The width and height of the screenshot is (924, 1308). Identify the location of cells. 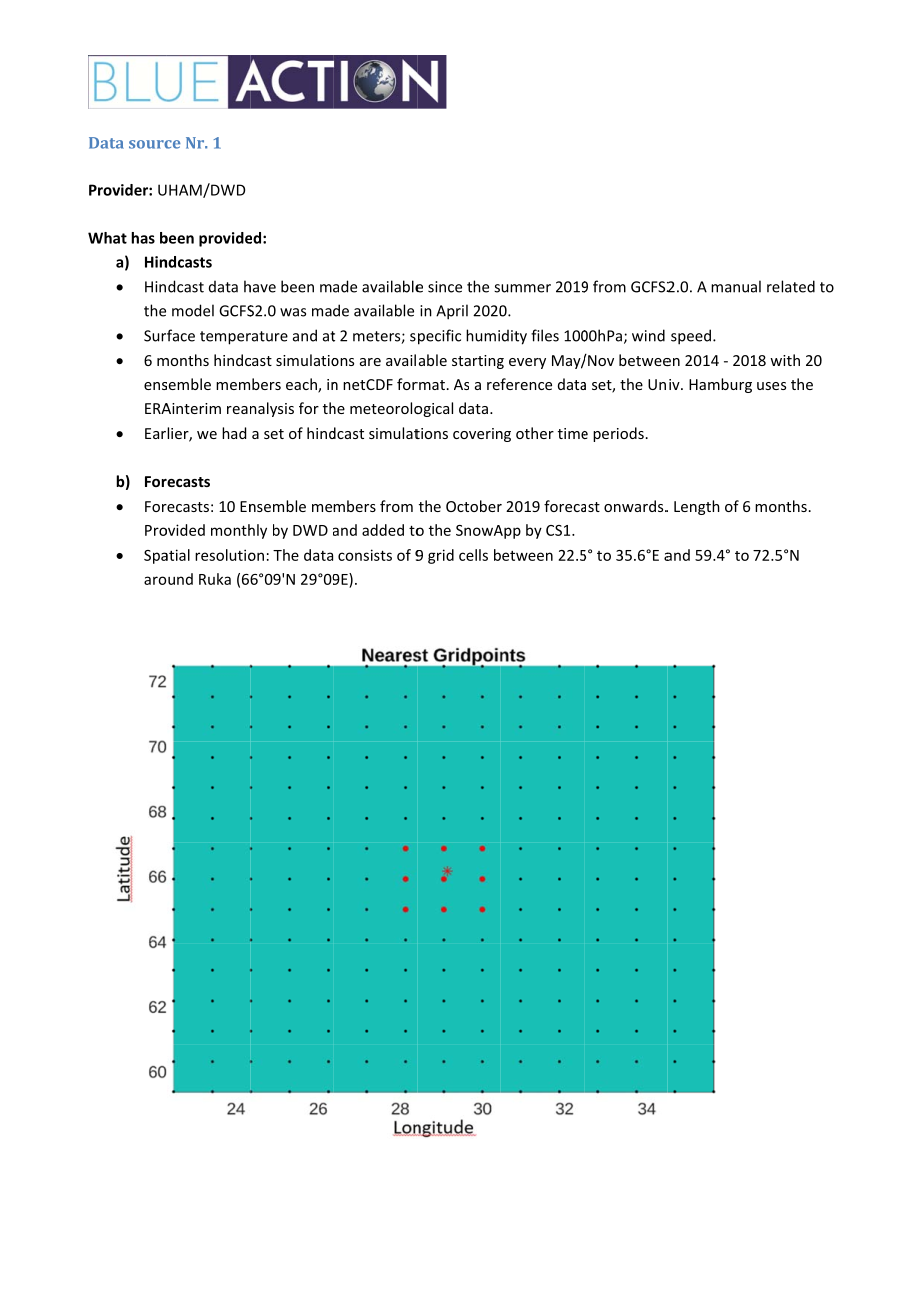
(473, 555).
